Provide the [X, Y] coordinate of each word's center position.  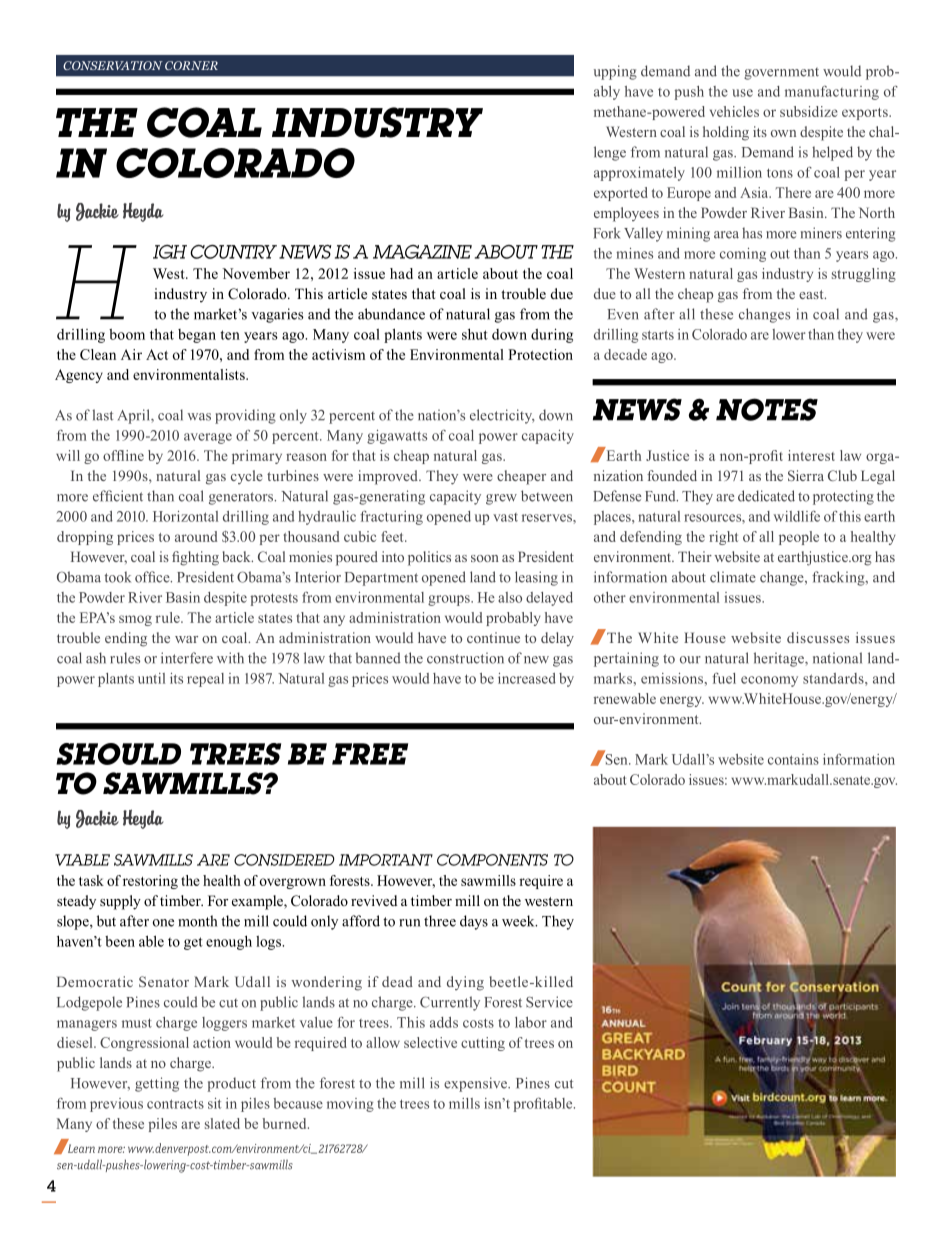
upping [615, 72]
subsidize [809, 111]
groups [450, 600]
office [153, 577]
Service [549, 1002]
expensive [476, 1084]
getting [157, 1084]
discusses [818, 637]
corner [191, 65]
